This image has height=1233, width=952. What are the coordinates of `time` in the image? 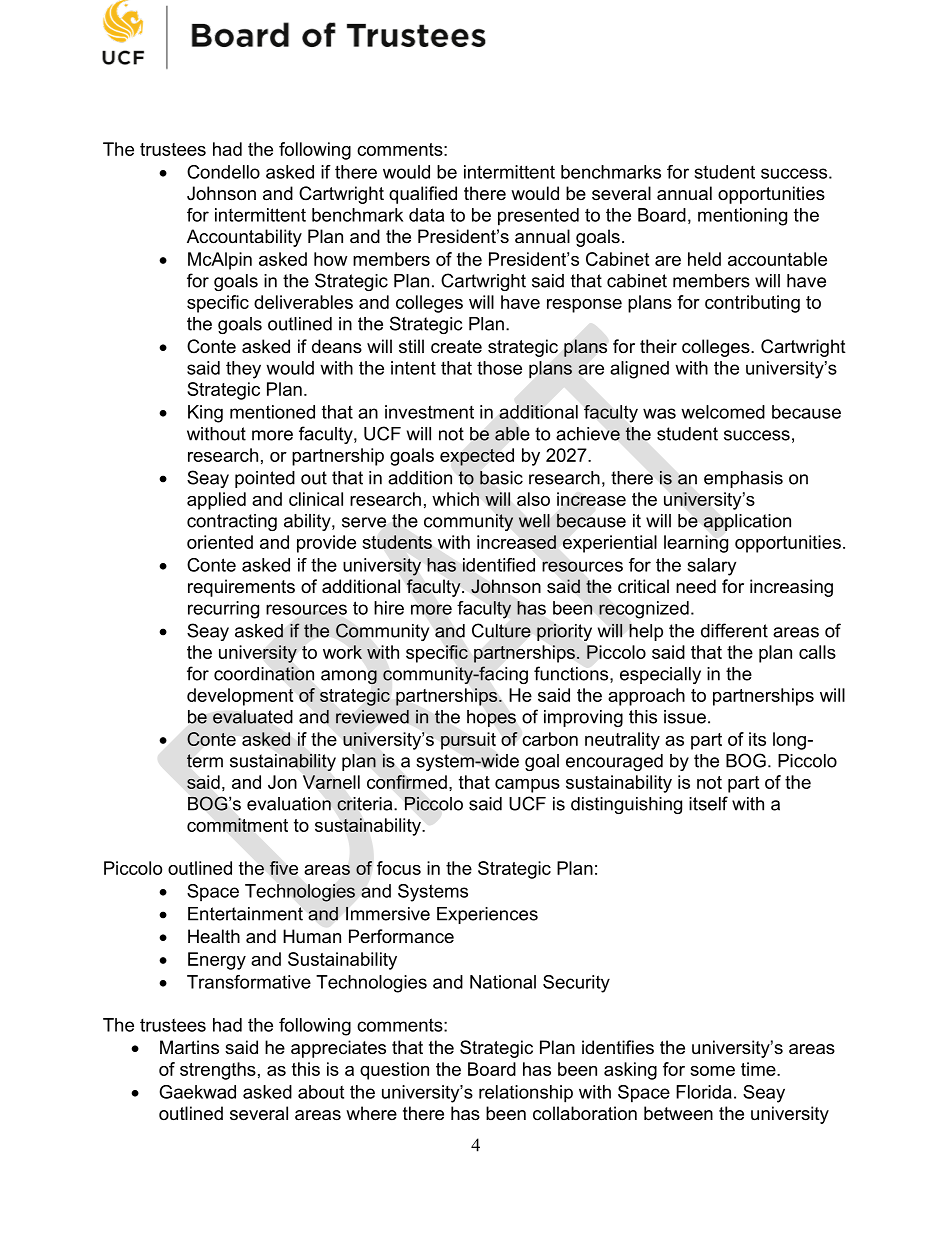 It's located at (759, 1069).
